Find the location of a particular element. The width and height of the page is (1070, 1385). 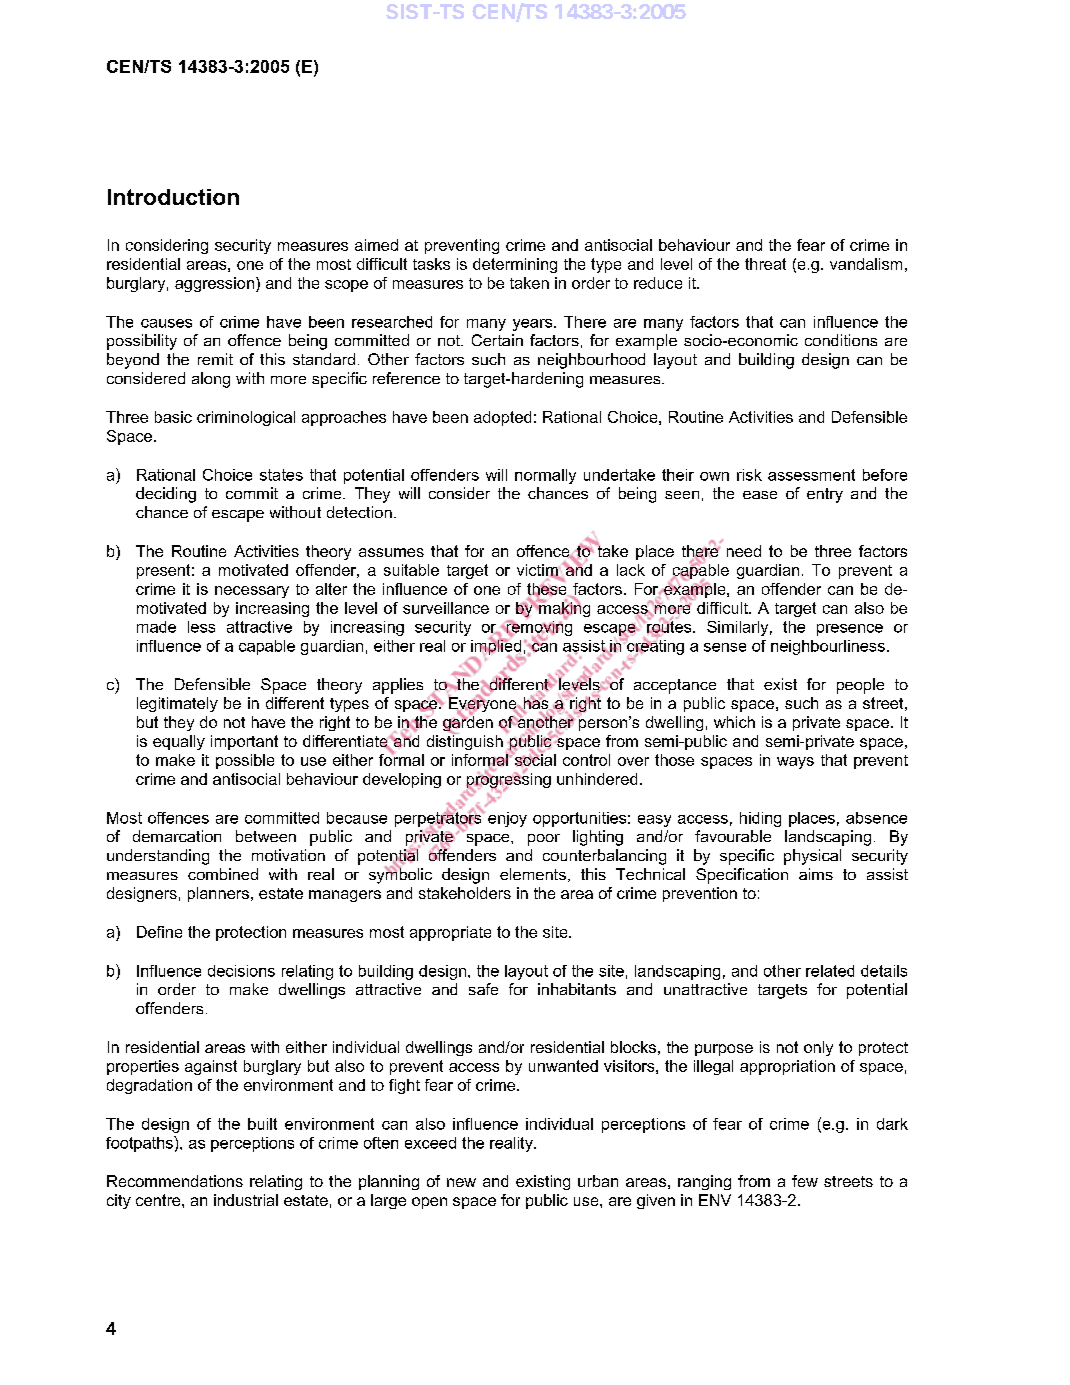

determining is located at coordinates (515, 265).
